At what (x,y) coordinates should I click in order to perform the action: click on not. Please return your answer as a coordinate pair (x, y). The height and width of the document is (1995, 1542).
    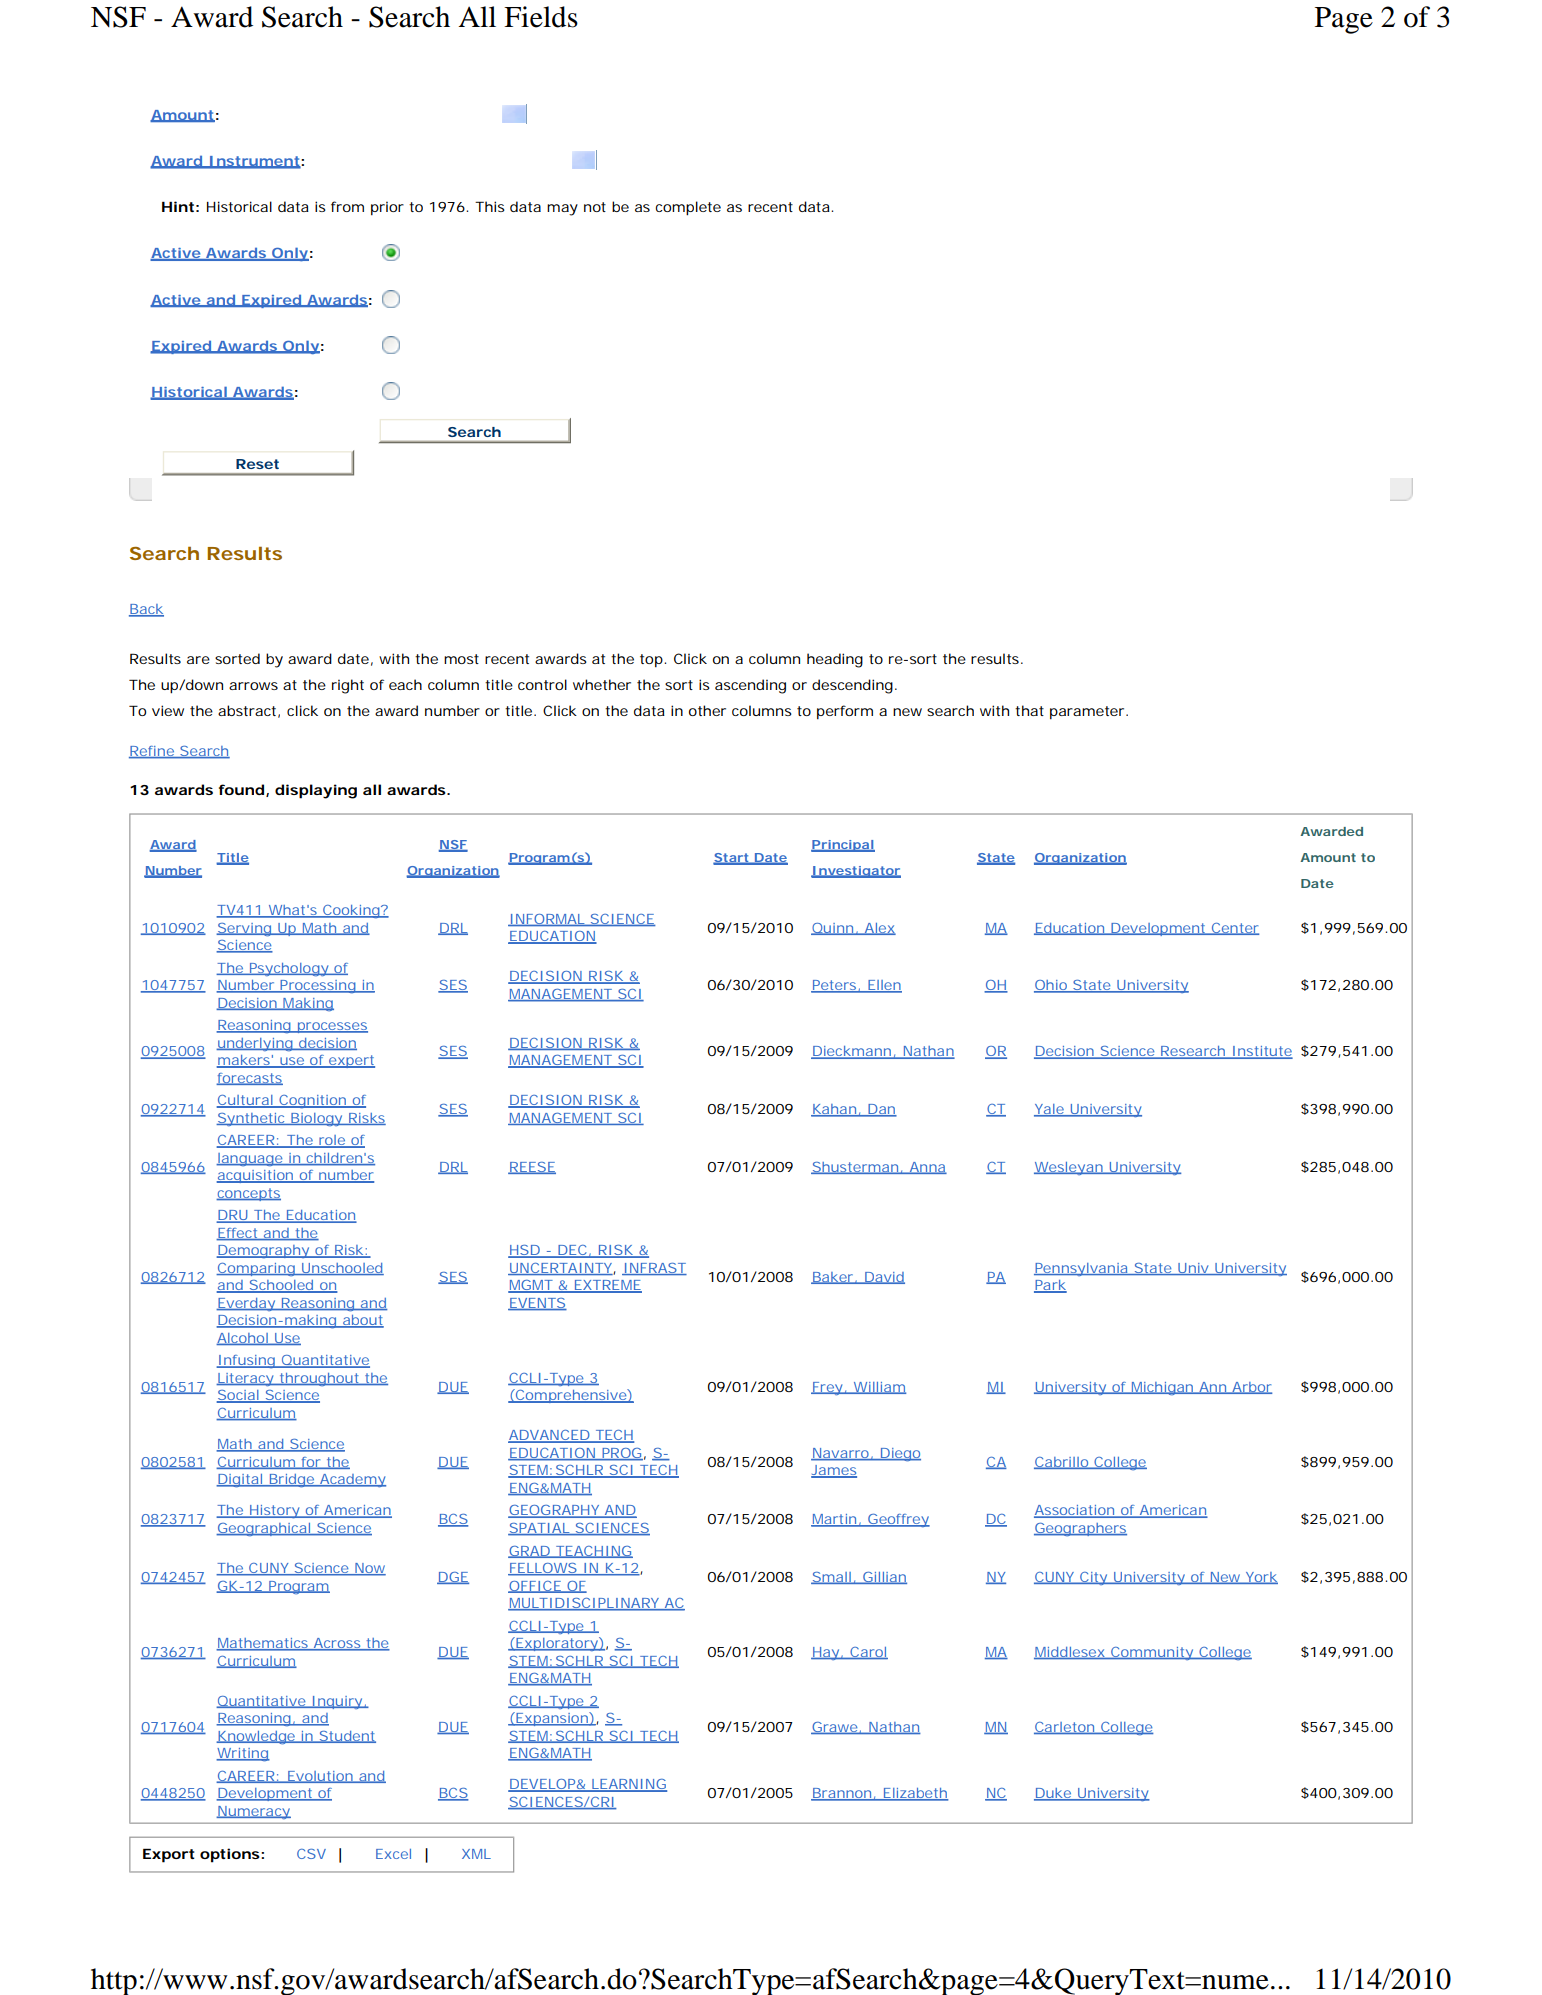
    Looking at the image, I should click on (595, 207).
